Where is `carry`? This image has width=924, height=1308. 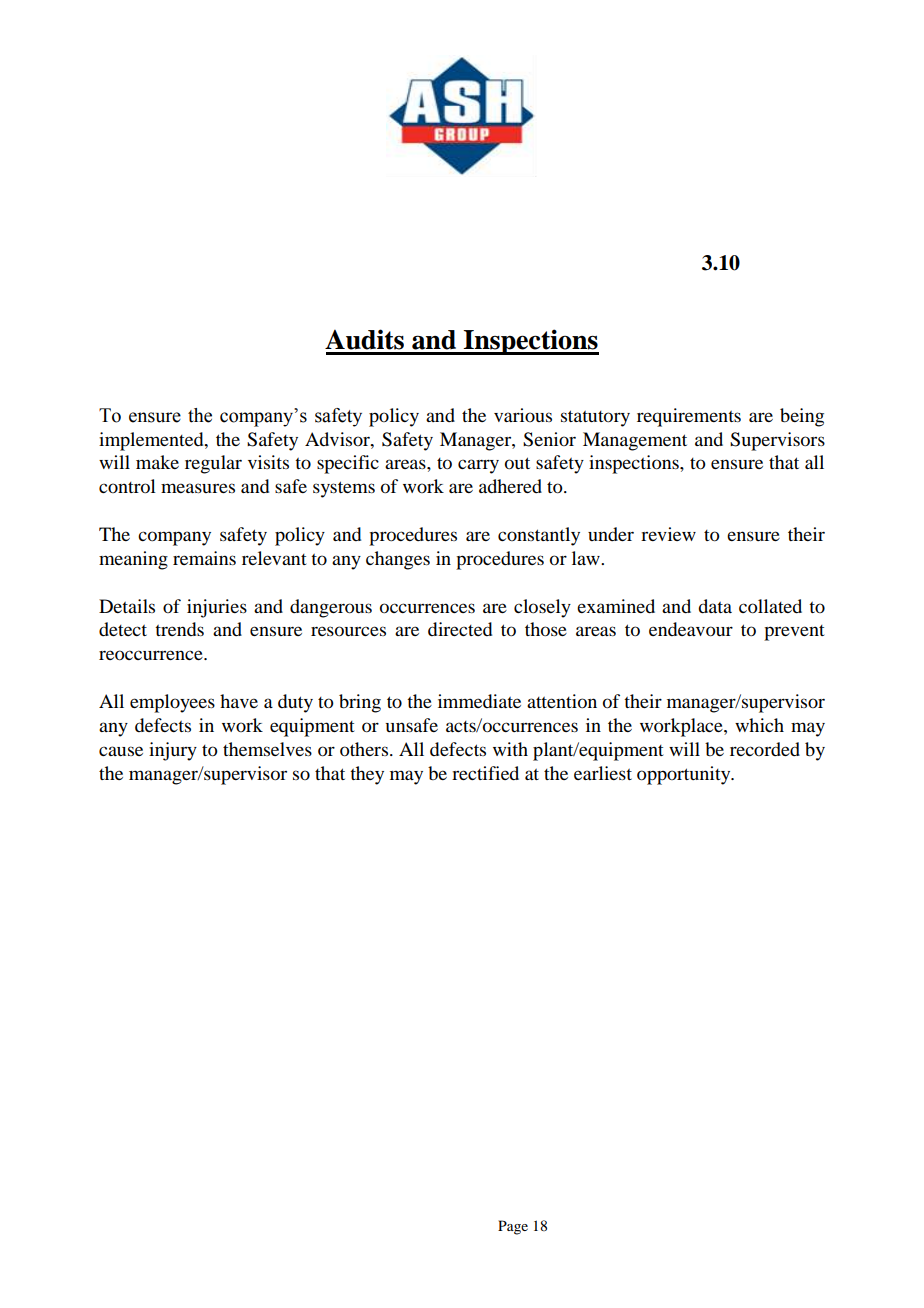 carry is located at coordinates (478, 466).
